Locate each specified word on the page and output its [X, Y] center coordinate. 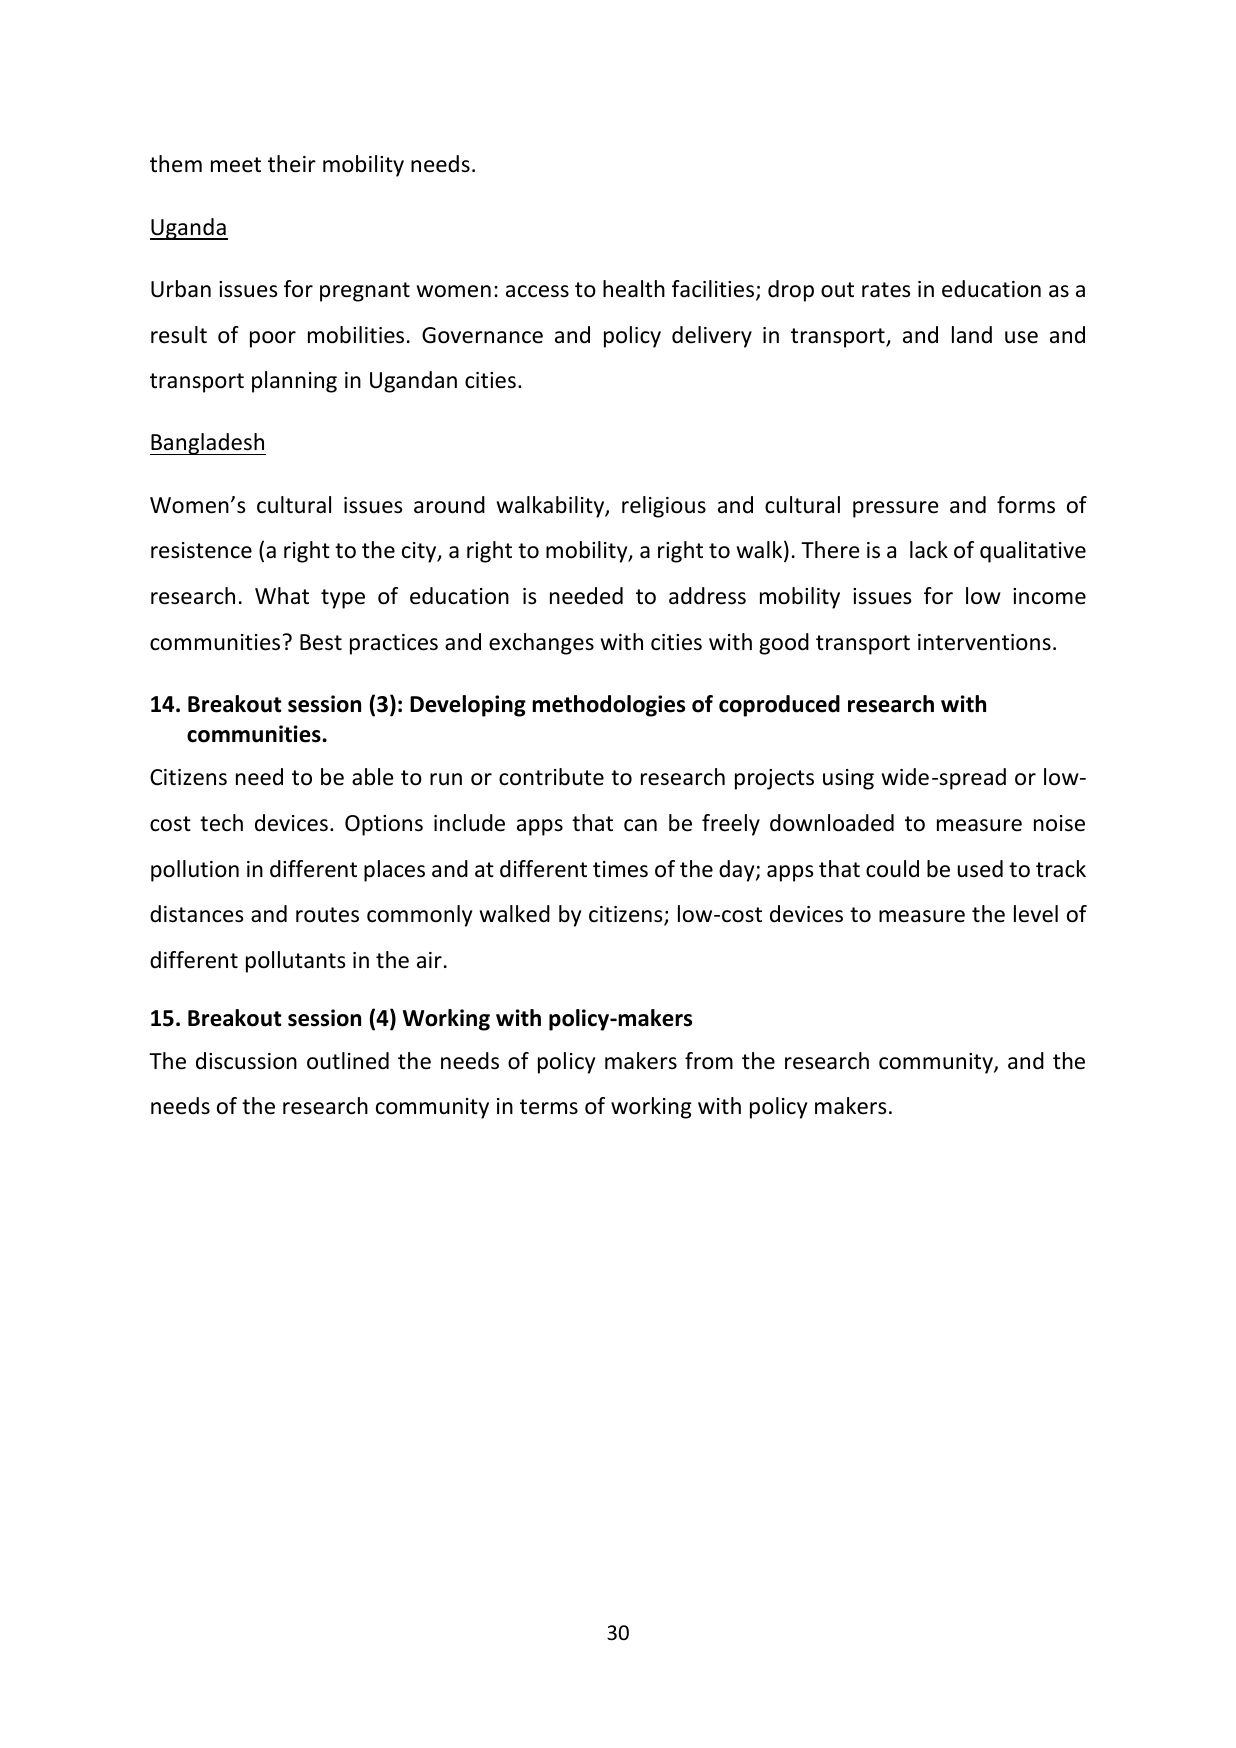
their [292, 164]
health [634, 289]
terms [549, 1107]
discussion [246, 1061]
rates [886, 290]
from [709, 1061]
